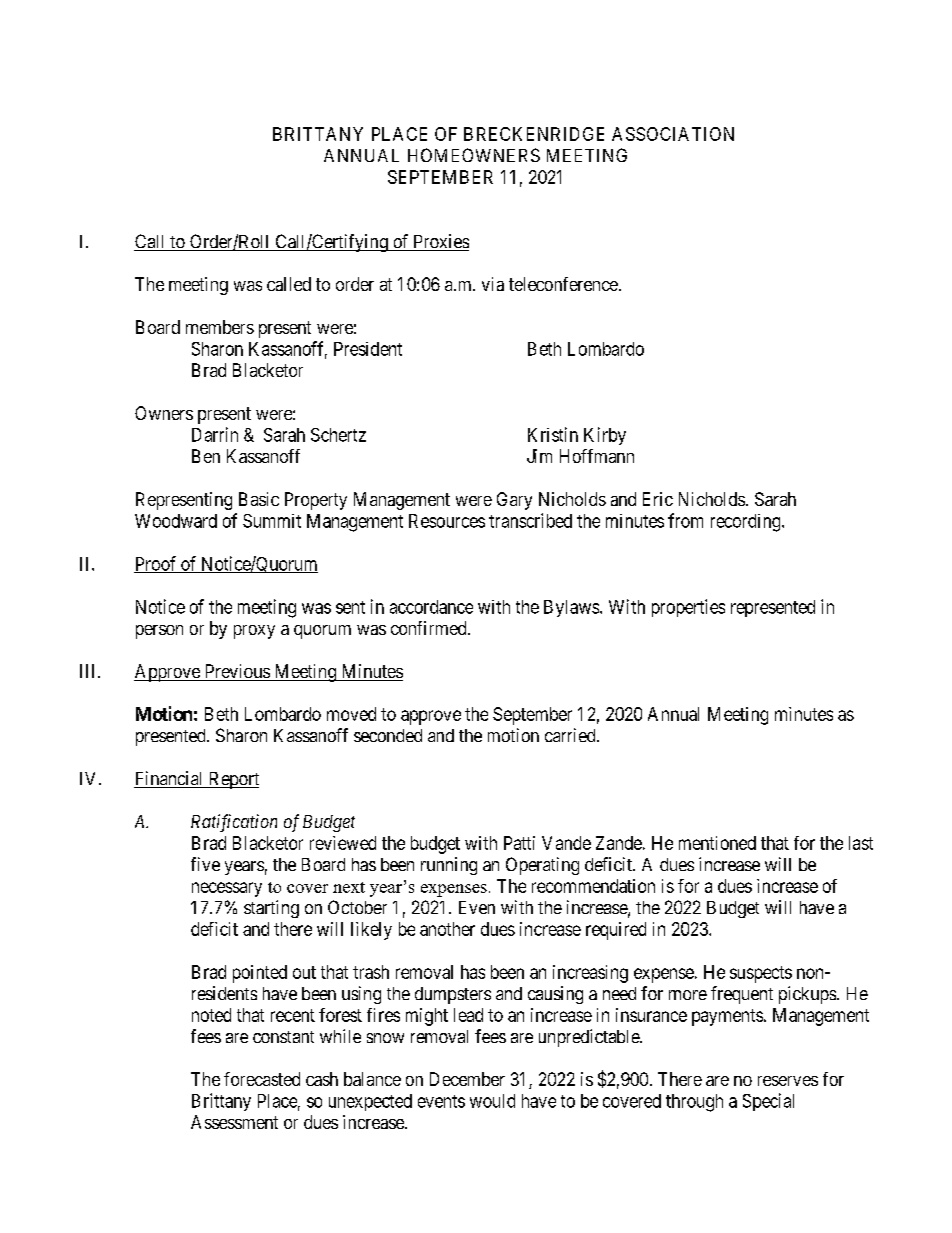 Image resolution: width=952 pixels, height=1233 pixels. I want to click on would, so click(492, 1101).
